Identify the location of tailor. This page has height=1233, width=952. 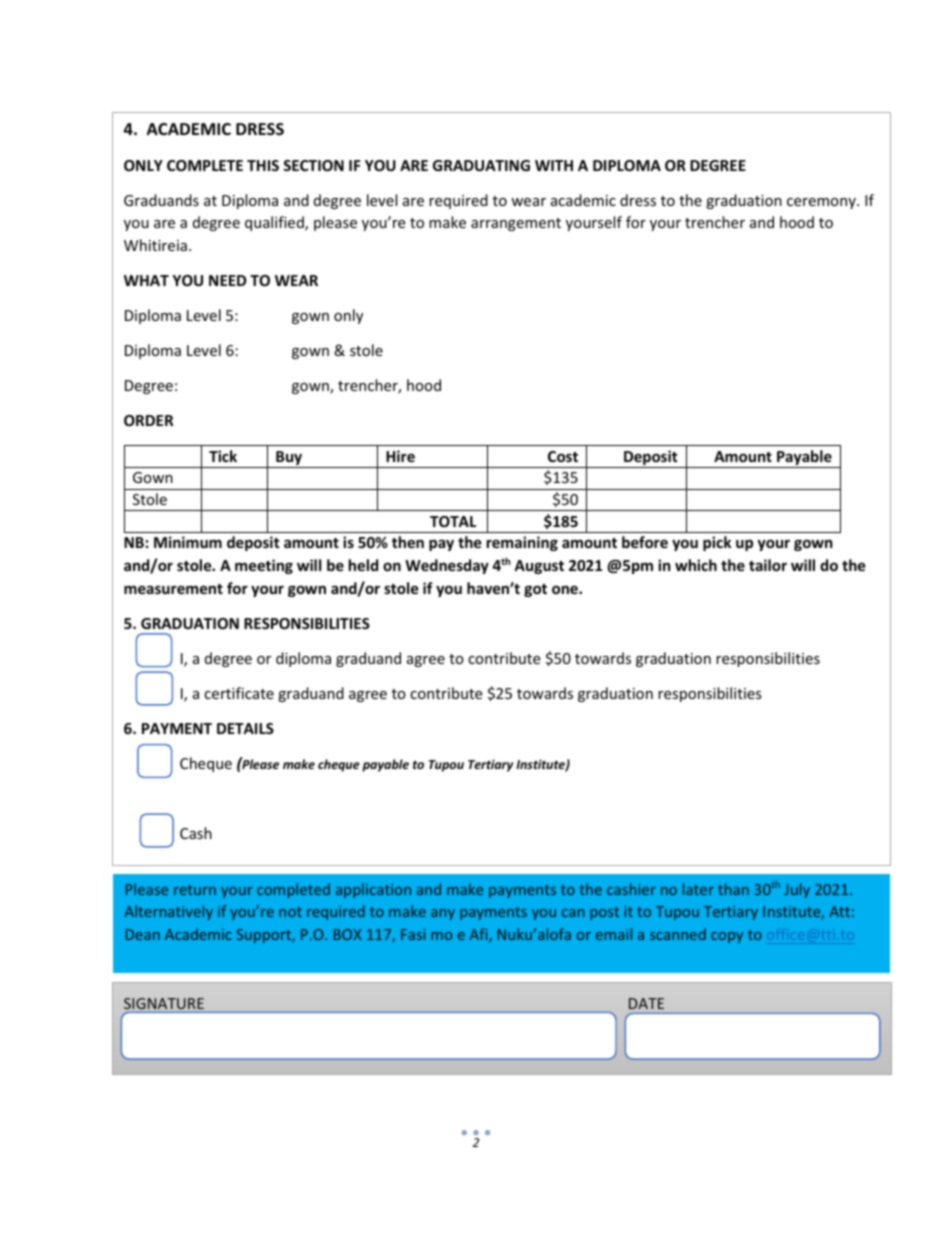
(768, 565).
